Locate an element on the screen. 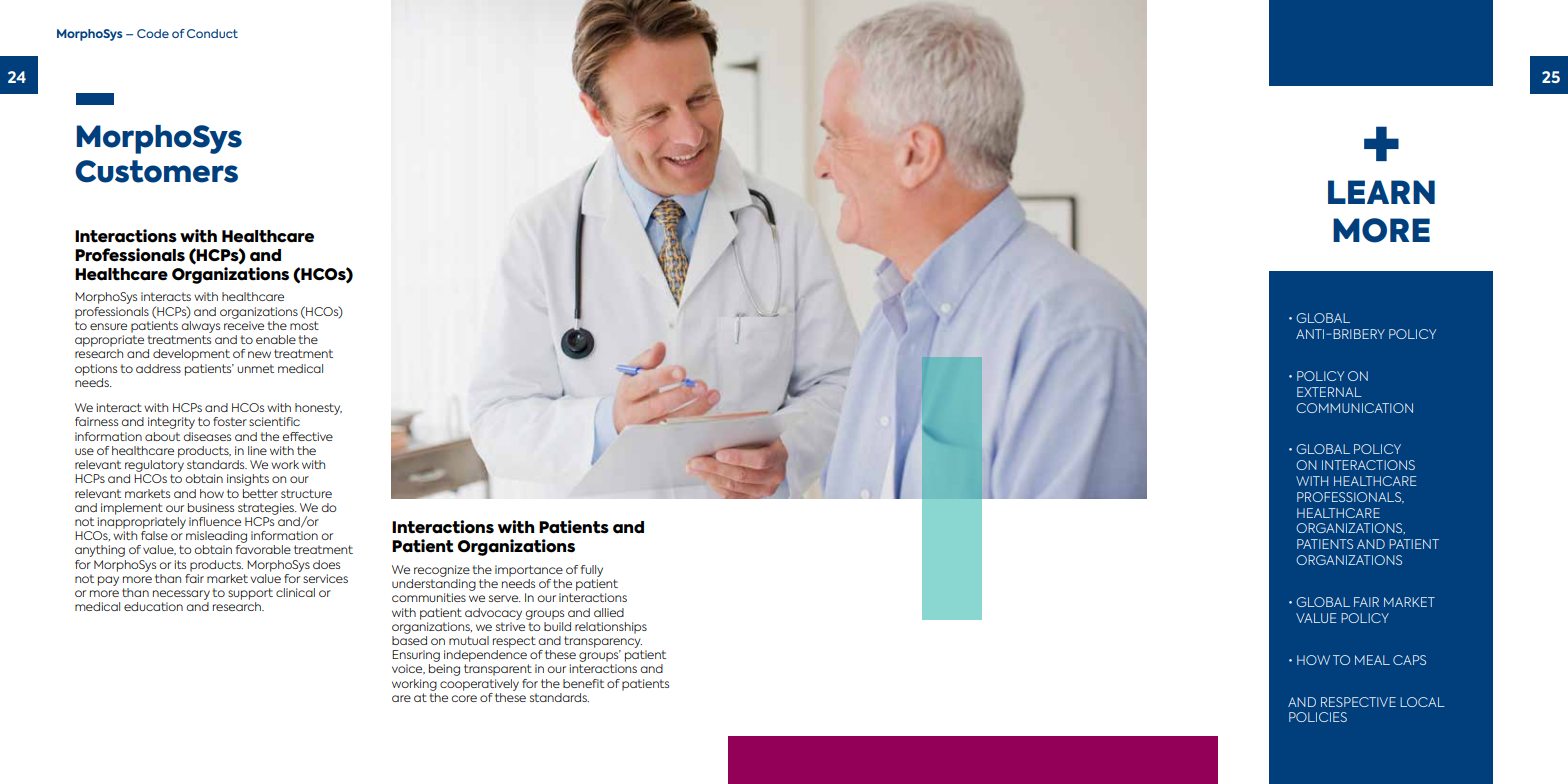 Image resolution: width=1568 pixels, height=784 pixels. LEARN is located at coordinates (1381, 192).
